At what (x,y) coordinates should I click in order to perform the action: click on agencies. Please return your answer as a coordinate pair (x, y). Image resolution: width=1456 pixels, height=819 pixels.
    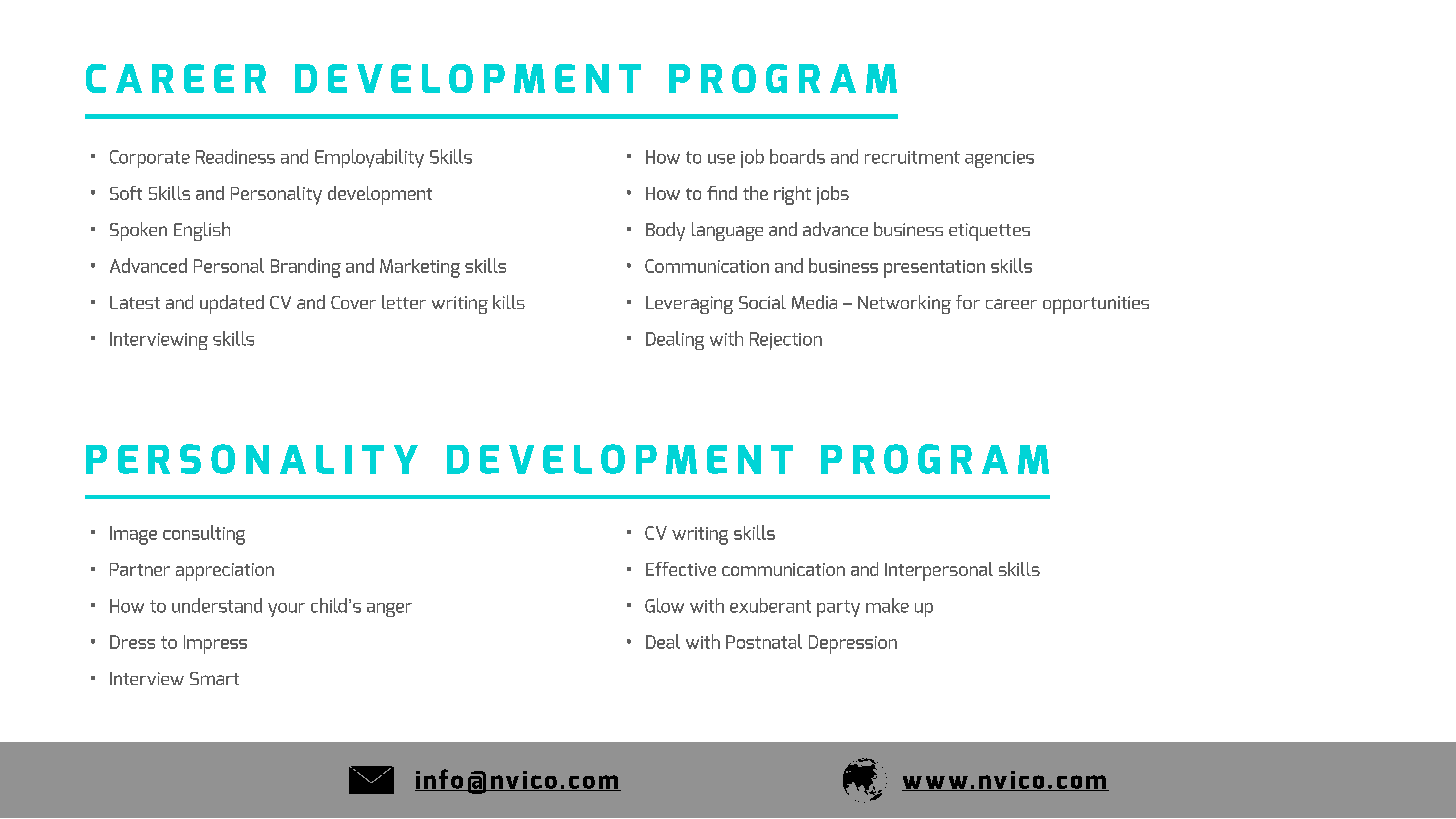
    Looking at the image, I should click on (999, 159).
